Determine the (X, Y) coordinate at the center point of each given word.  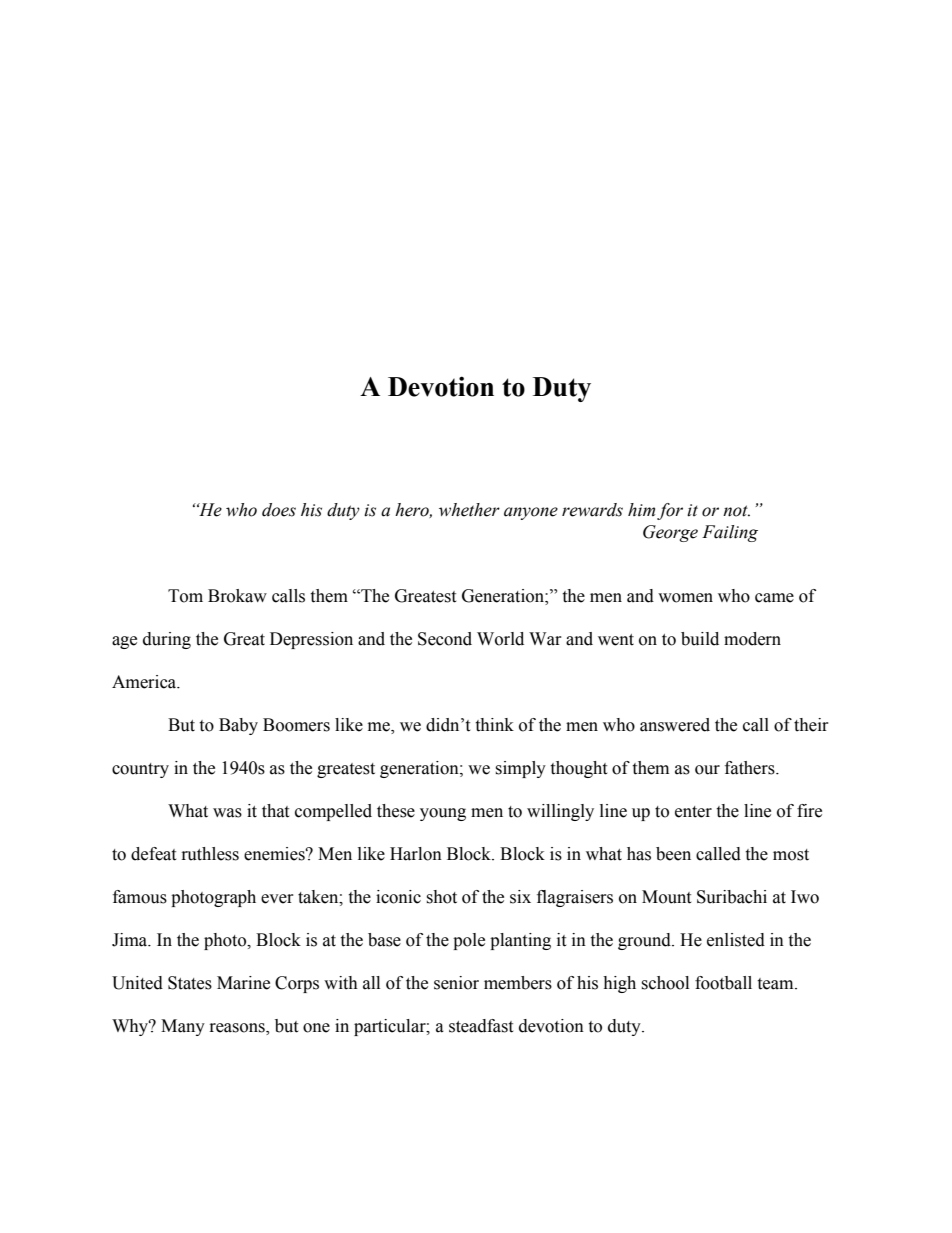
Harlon (416, 854)
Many (183, 1027)
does (279, 510)
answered (675, 725)
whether (469, 510)
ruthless (210, 854)
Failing (730, 533)
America (145, 682)
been (673, 854)
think (494, 725)
